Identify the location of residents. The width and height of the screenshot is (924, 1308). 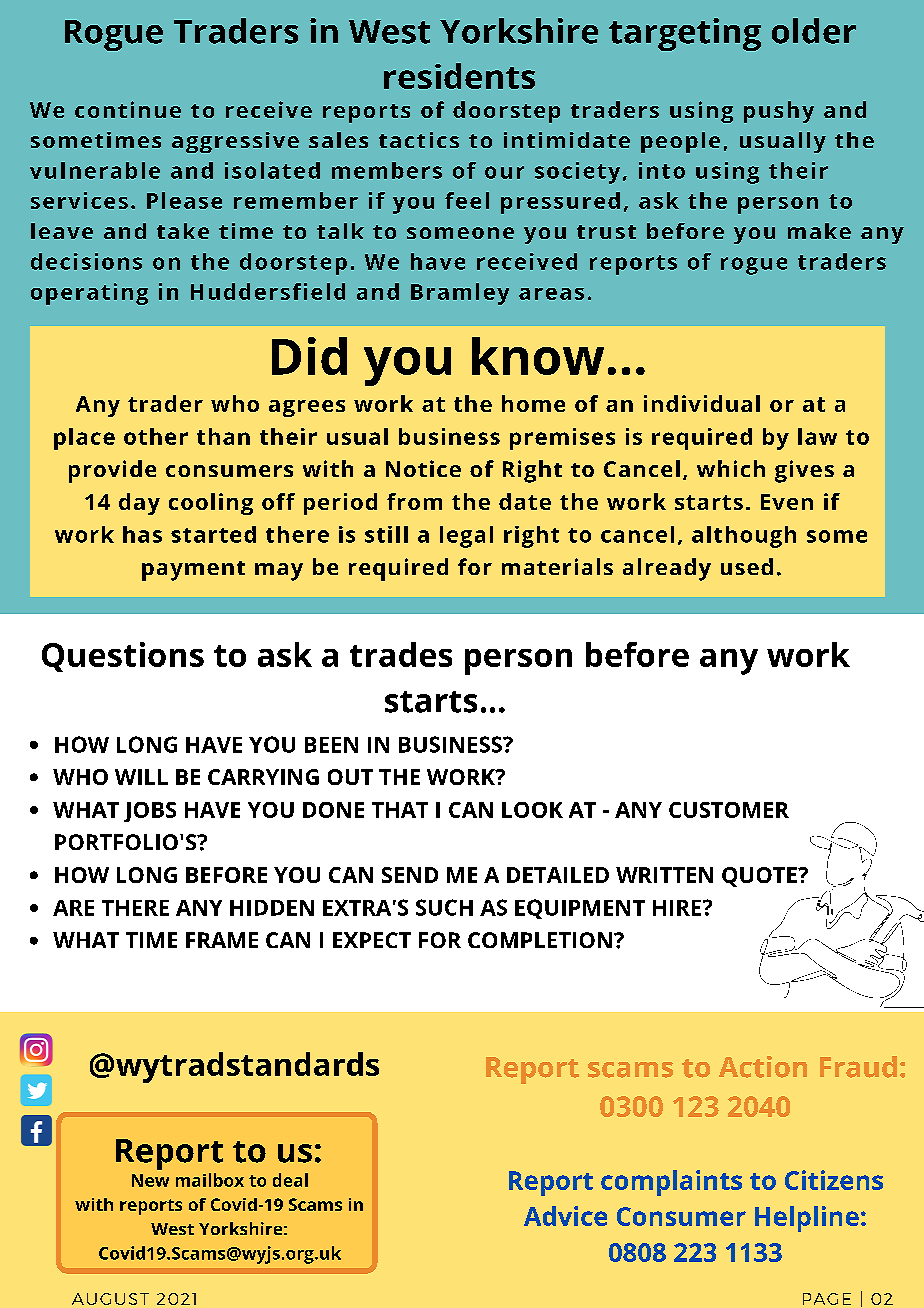
(459, 76).
